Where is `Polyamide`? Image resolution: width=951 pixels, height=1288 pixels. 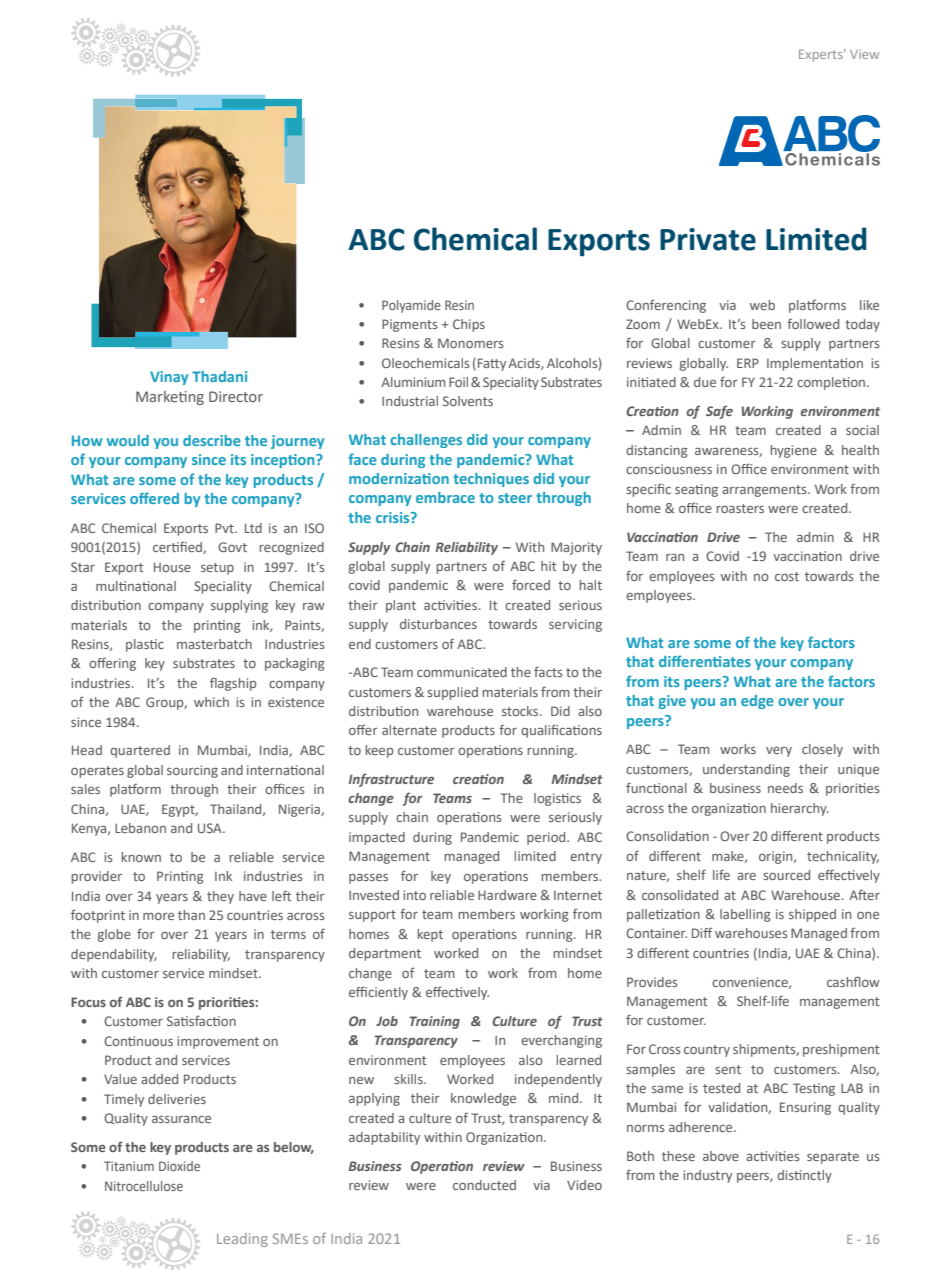
Polyamide is located at coordinates (411, 306).
